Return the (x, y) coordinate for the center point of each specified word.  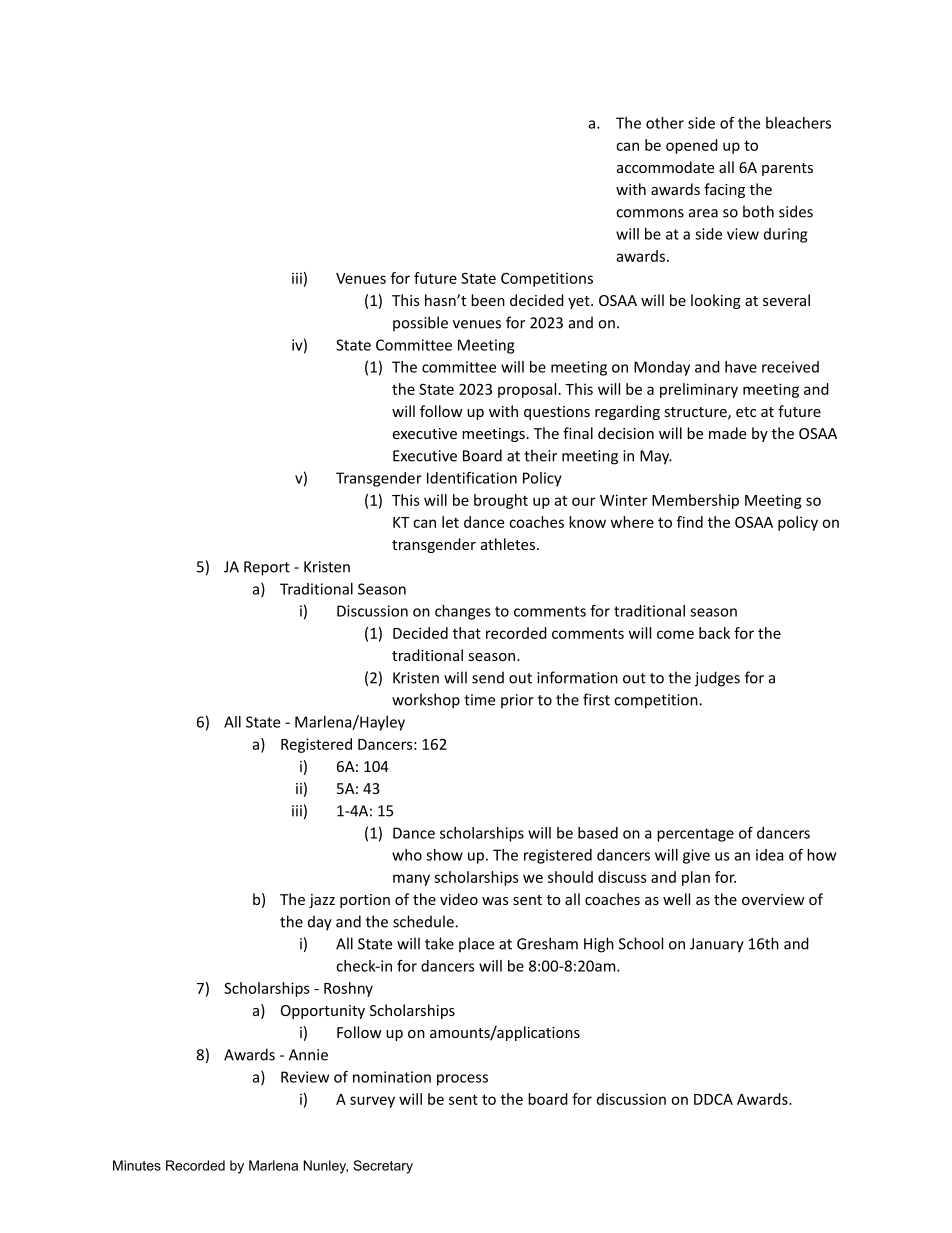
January (717, 945)
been (488, 300)
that (467, 633)
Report (267, 568)
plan (696, 878)
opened (692, 146)
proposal (527, 390)
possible (420, 323)
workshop (426, 701)
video (459, 899)
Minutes (137, 1165)
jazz (322, 901)
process (462, 1080)
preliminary (699, 390)
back (714, 633)
